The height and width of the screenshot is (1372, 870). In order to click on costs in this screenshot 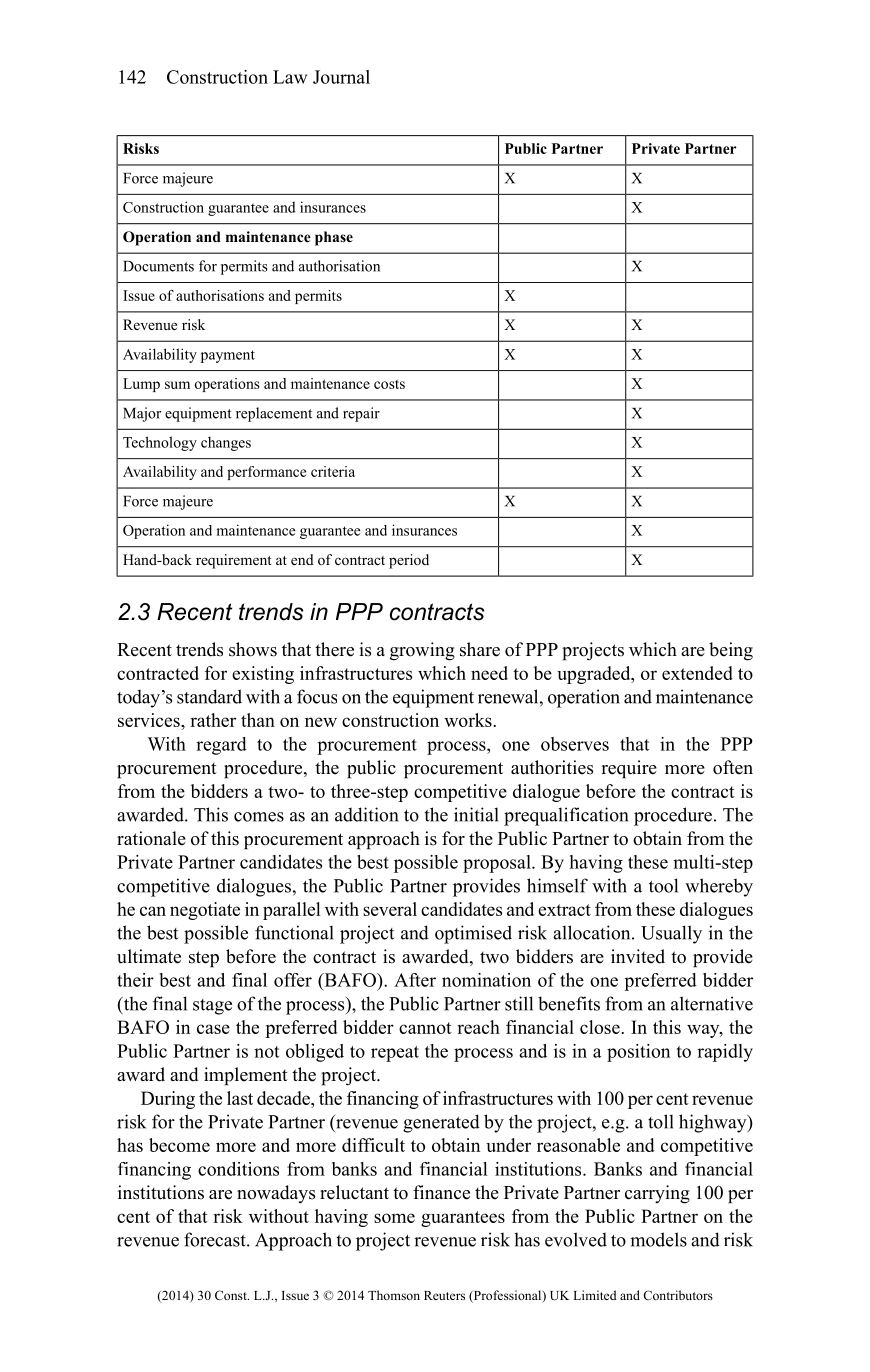, I will do `click(389, 384)`.
